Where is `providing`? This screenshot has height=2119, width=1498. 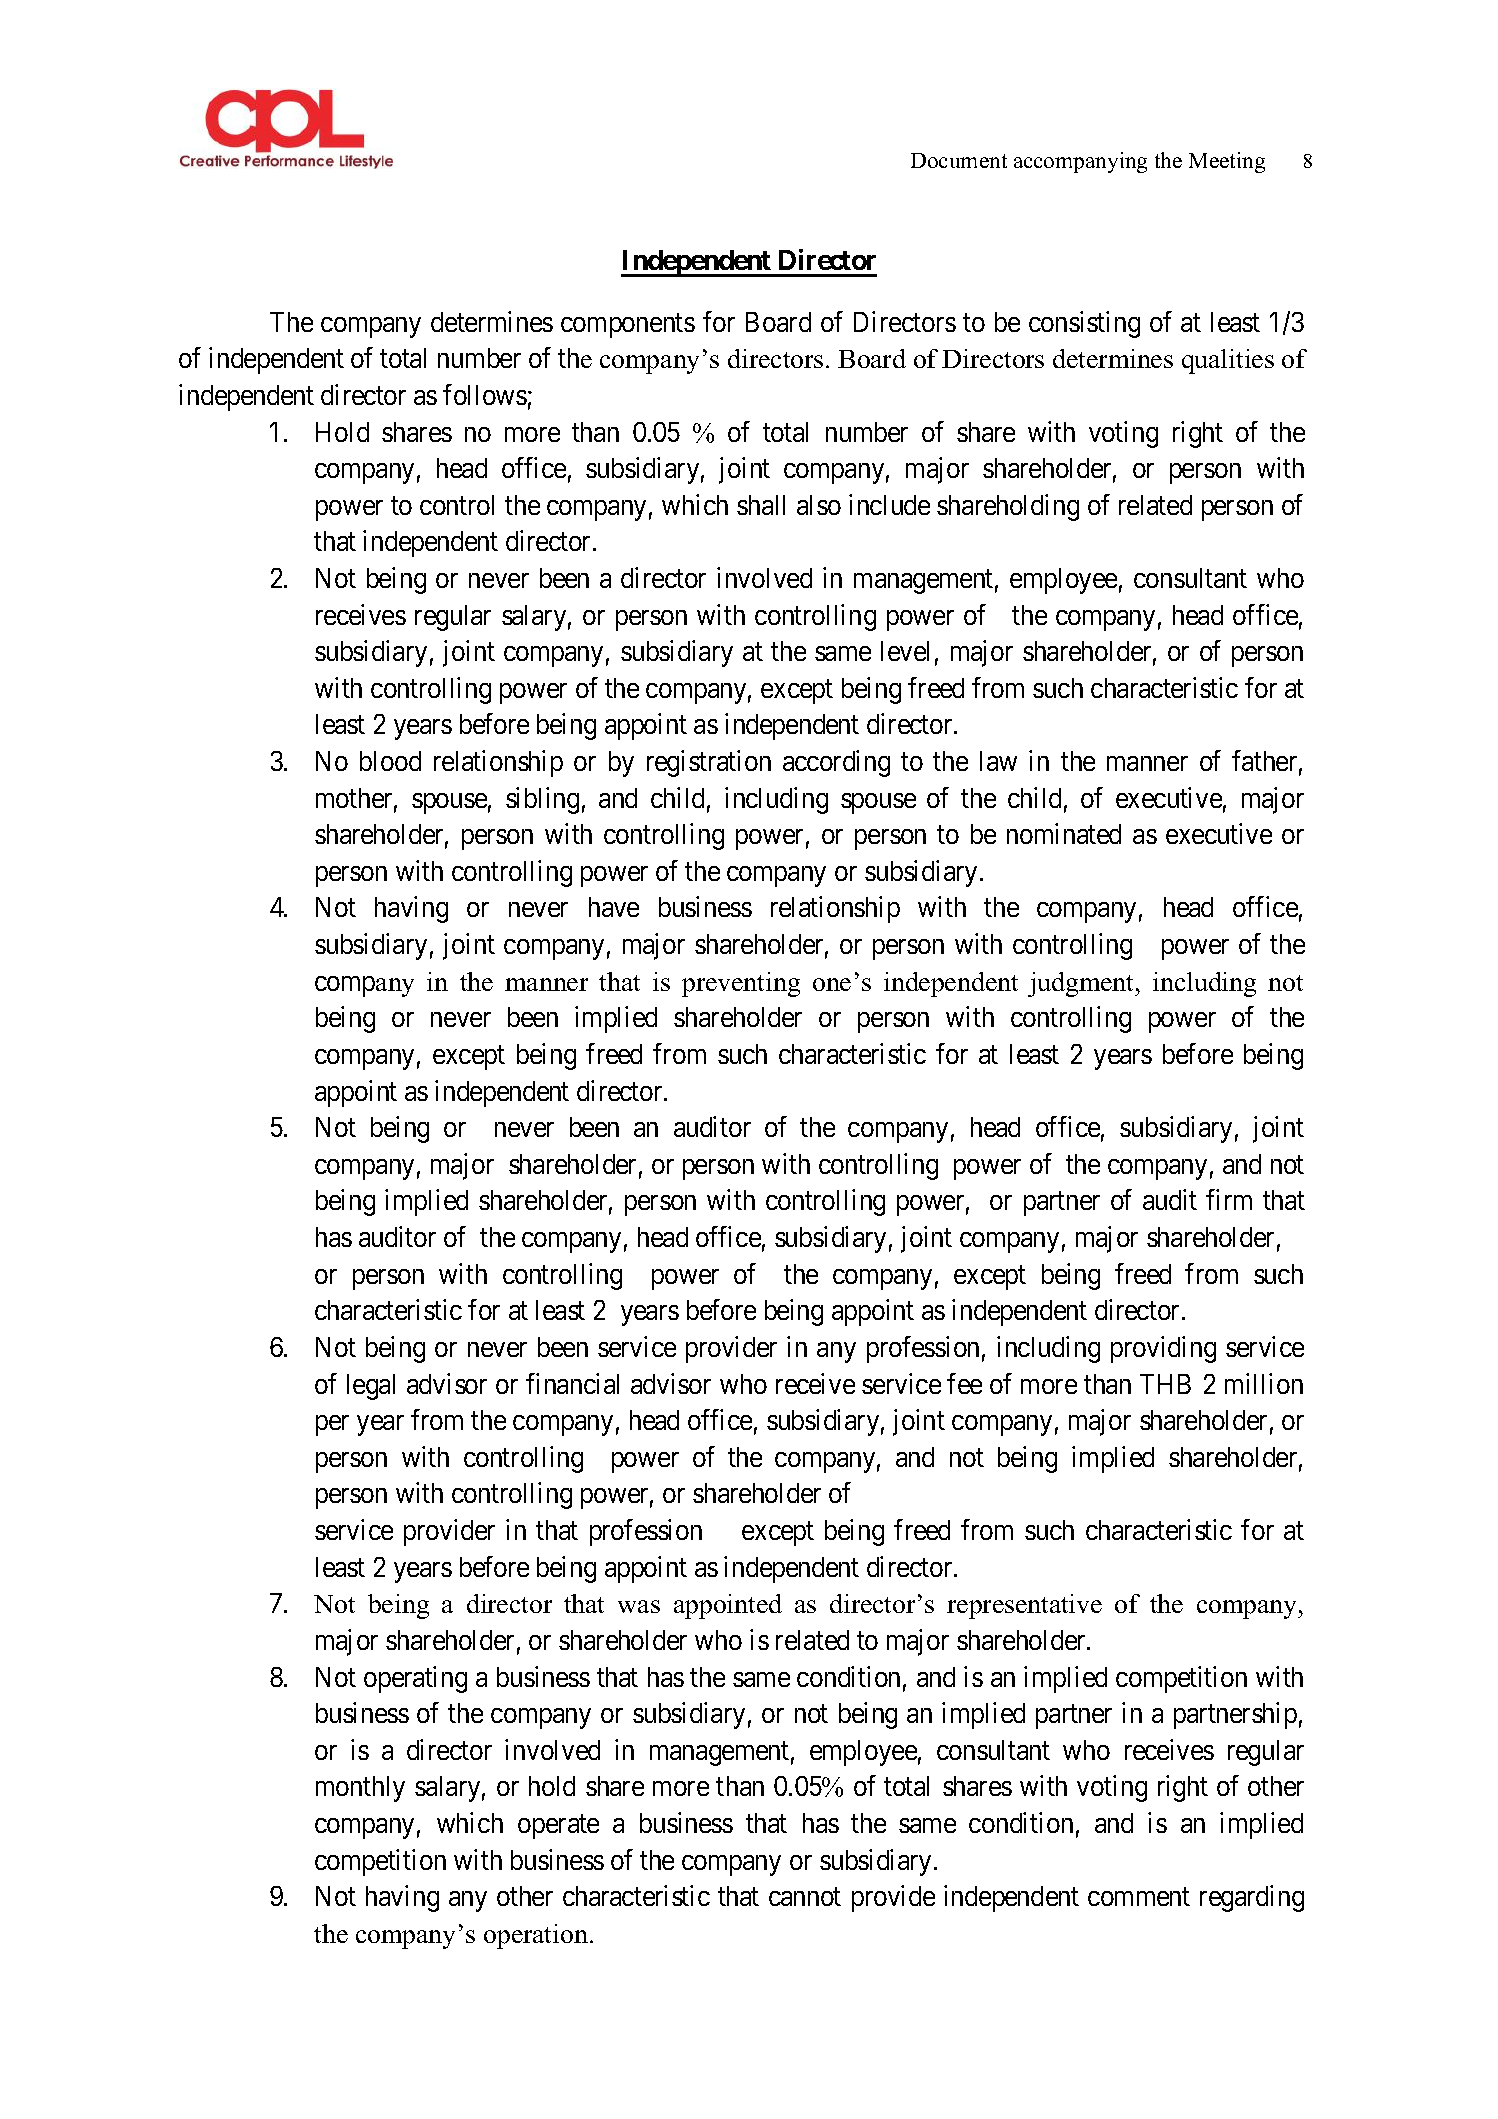
providing is located at coordinates (1163, 1349).
